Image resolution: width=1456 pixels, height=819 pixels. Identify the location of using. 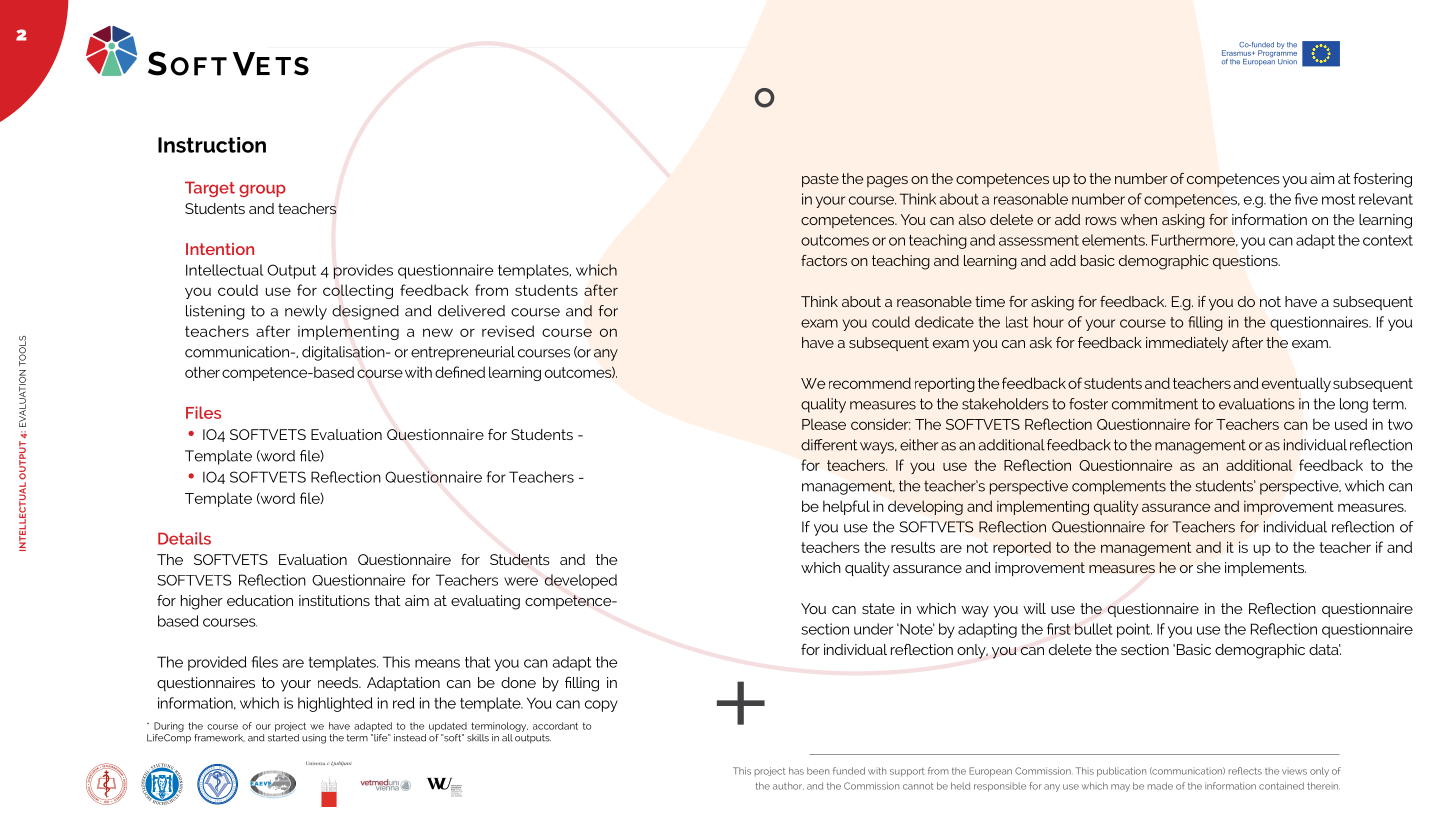
(314, 739).
